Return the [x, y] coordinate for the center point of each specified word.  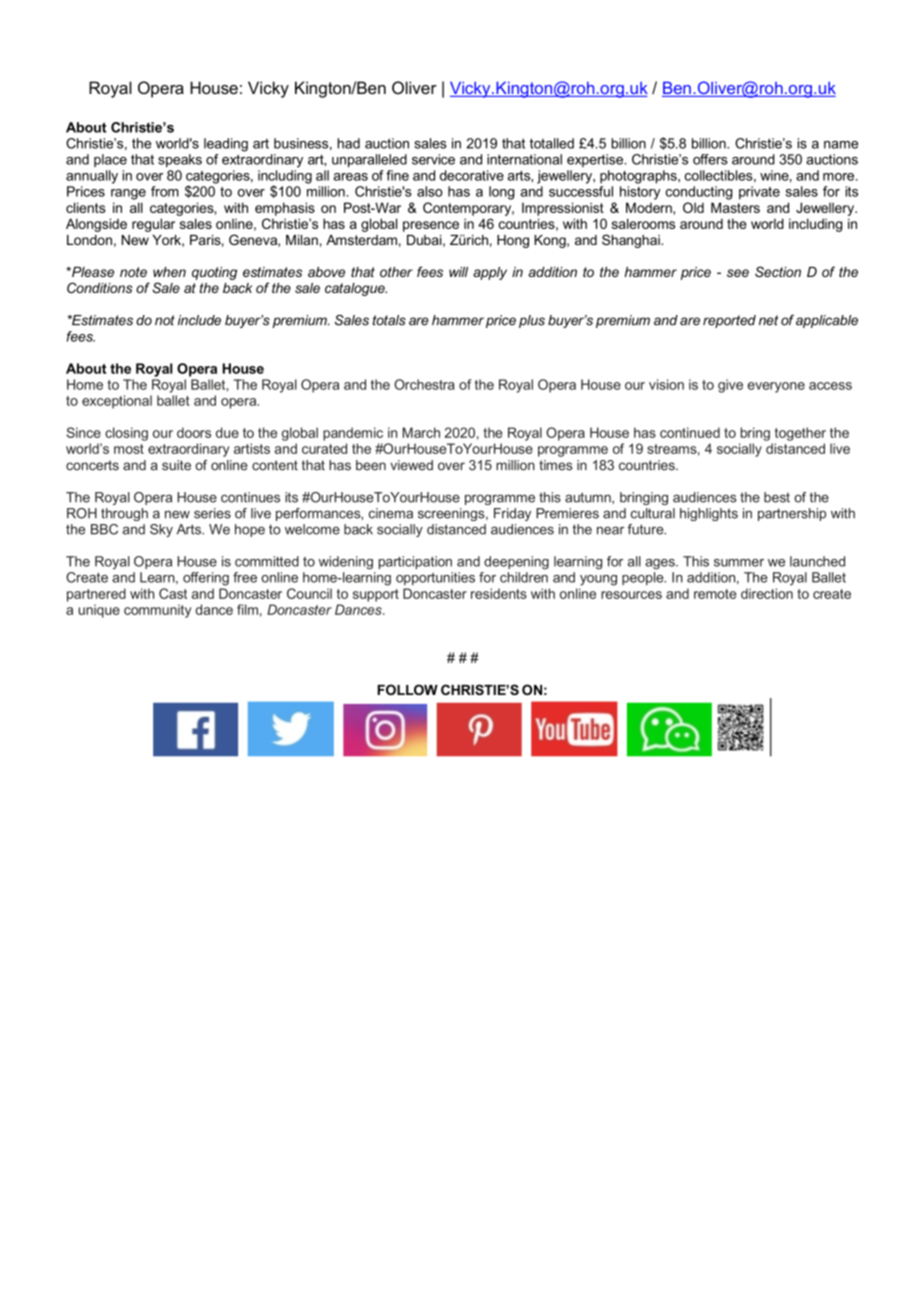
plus [532, 321]
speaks [180, 160]
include [199, 320]
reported [729, 321]
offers [710, 159]
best [777, 497]
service [433, 159]
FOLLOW [407, 689]
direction [767, 593]
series [212, 513]
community [157, 611]
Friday [512, 514]
